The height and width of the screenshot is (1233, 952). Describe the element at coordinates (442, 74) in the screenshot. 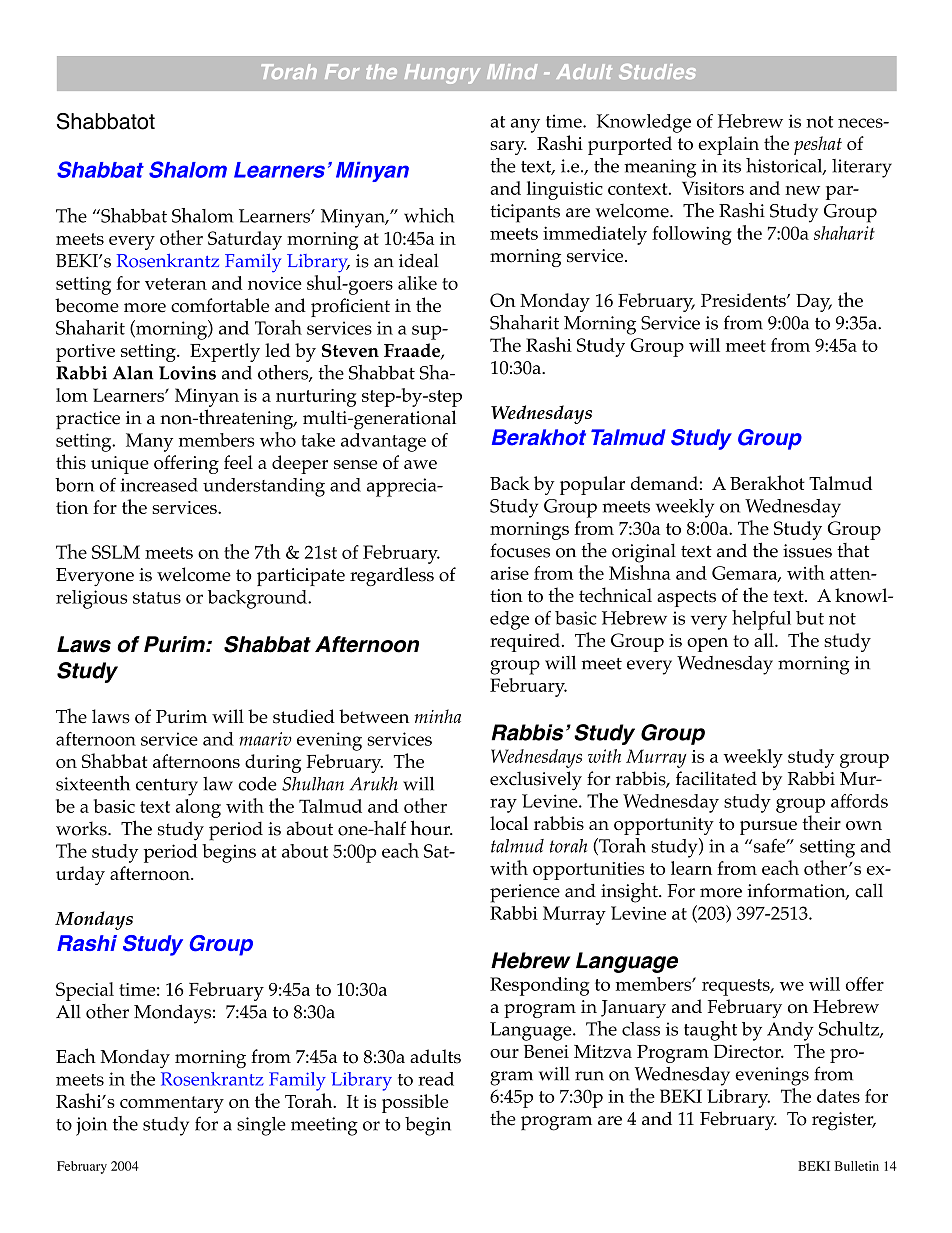

I see `Hungry` at that location.
